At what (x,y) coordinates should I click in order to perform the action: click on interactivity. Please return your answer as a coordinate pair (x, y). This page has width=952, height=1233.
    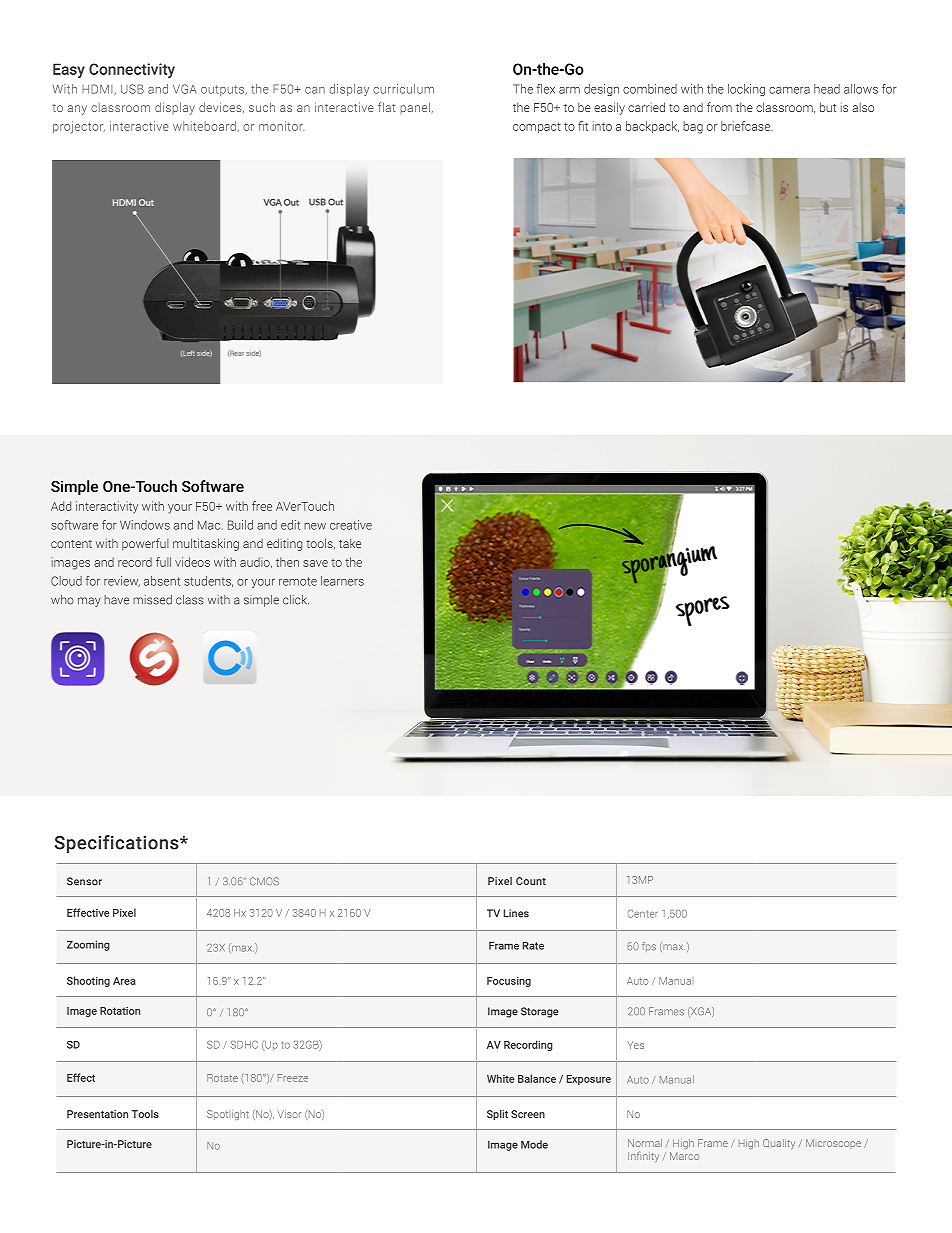
    Looking at the image, I should click on (107, 507).
